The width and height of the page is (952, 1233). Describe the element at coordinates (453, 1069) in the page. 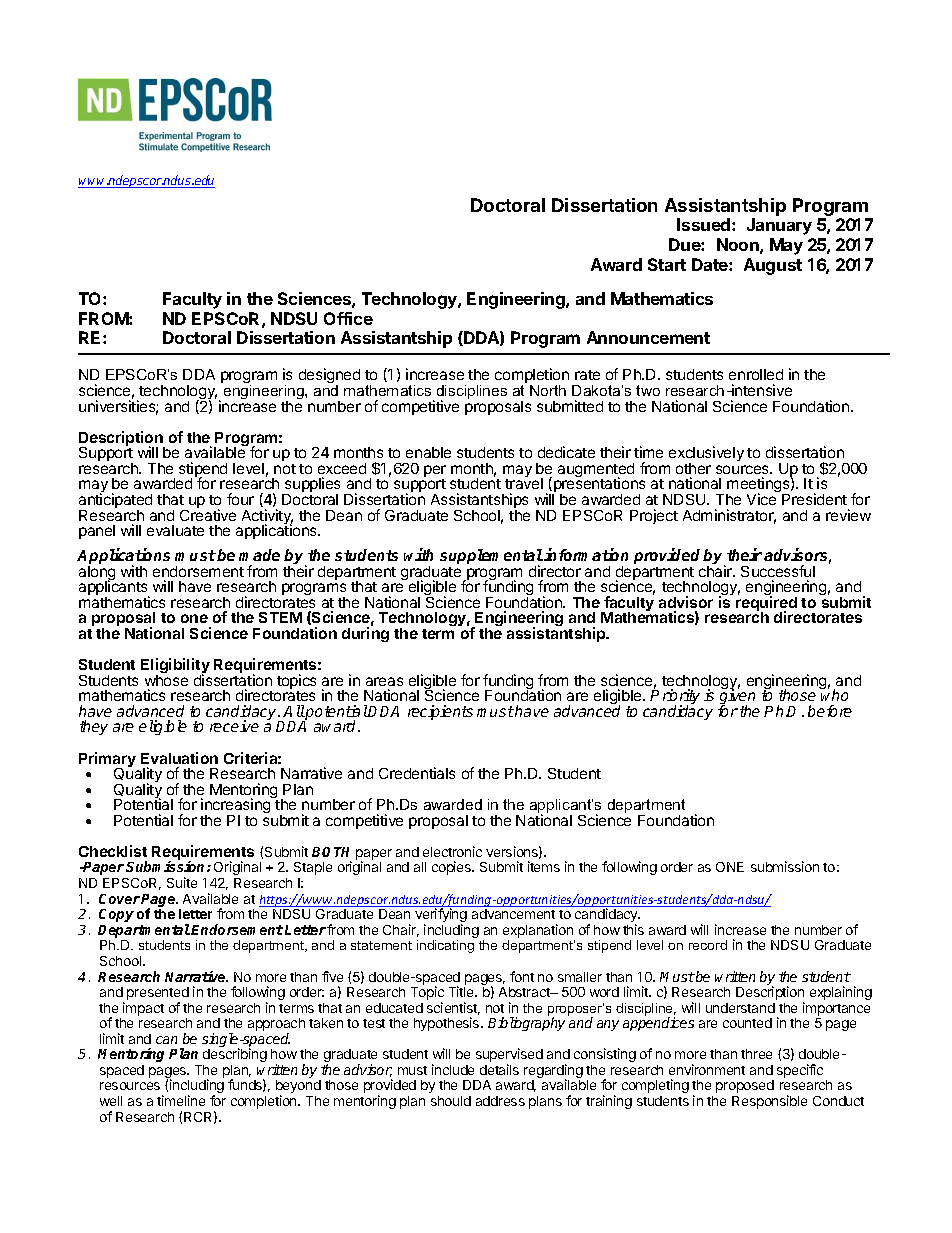

I see `include` at that location.
